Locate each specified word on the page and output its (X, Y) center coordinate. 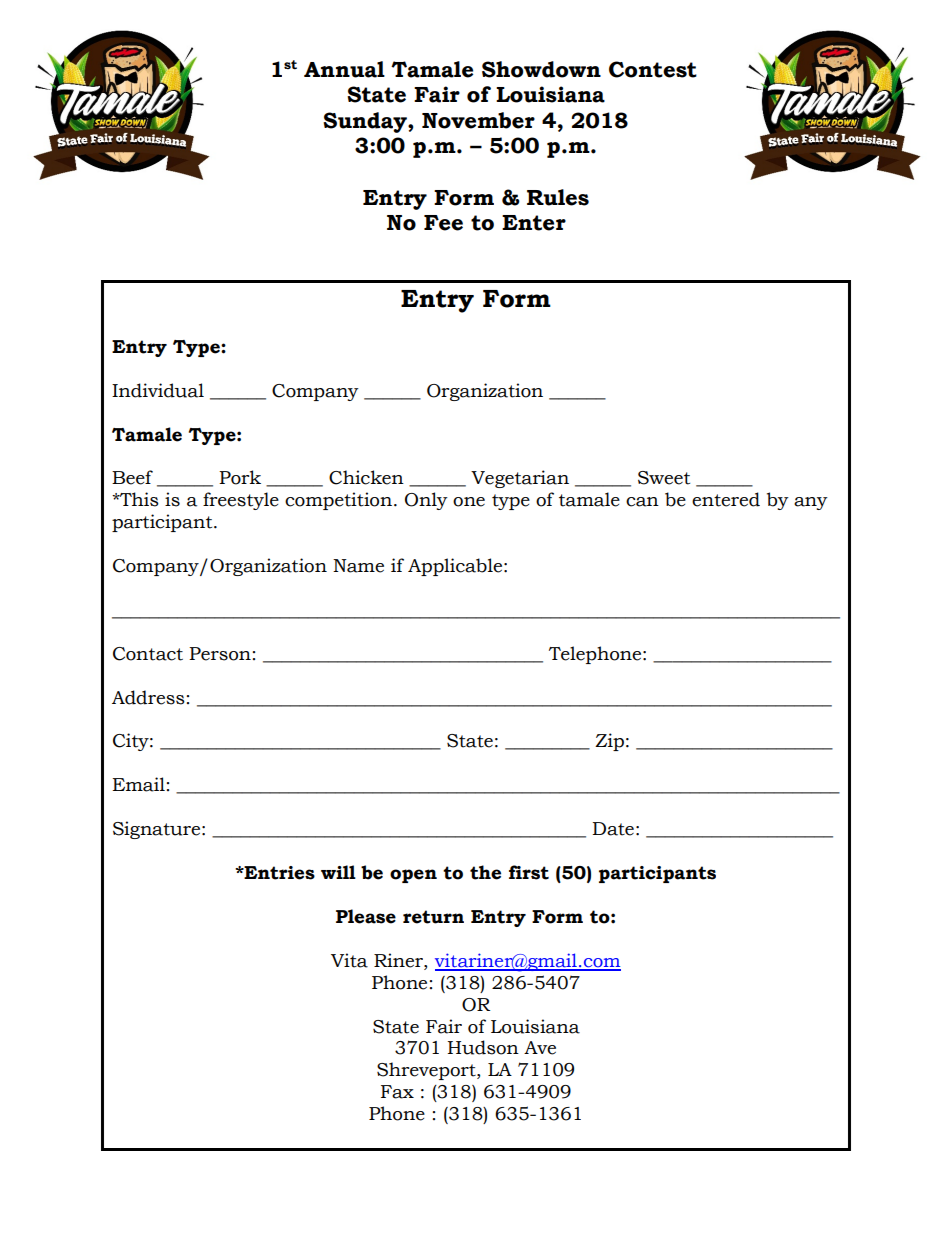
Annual (344, 69)
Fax (397, 1092)
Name (358, 566)
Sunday (366, 122)
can (642, 502)
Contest (653, 69)
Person (220, 654)
